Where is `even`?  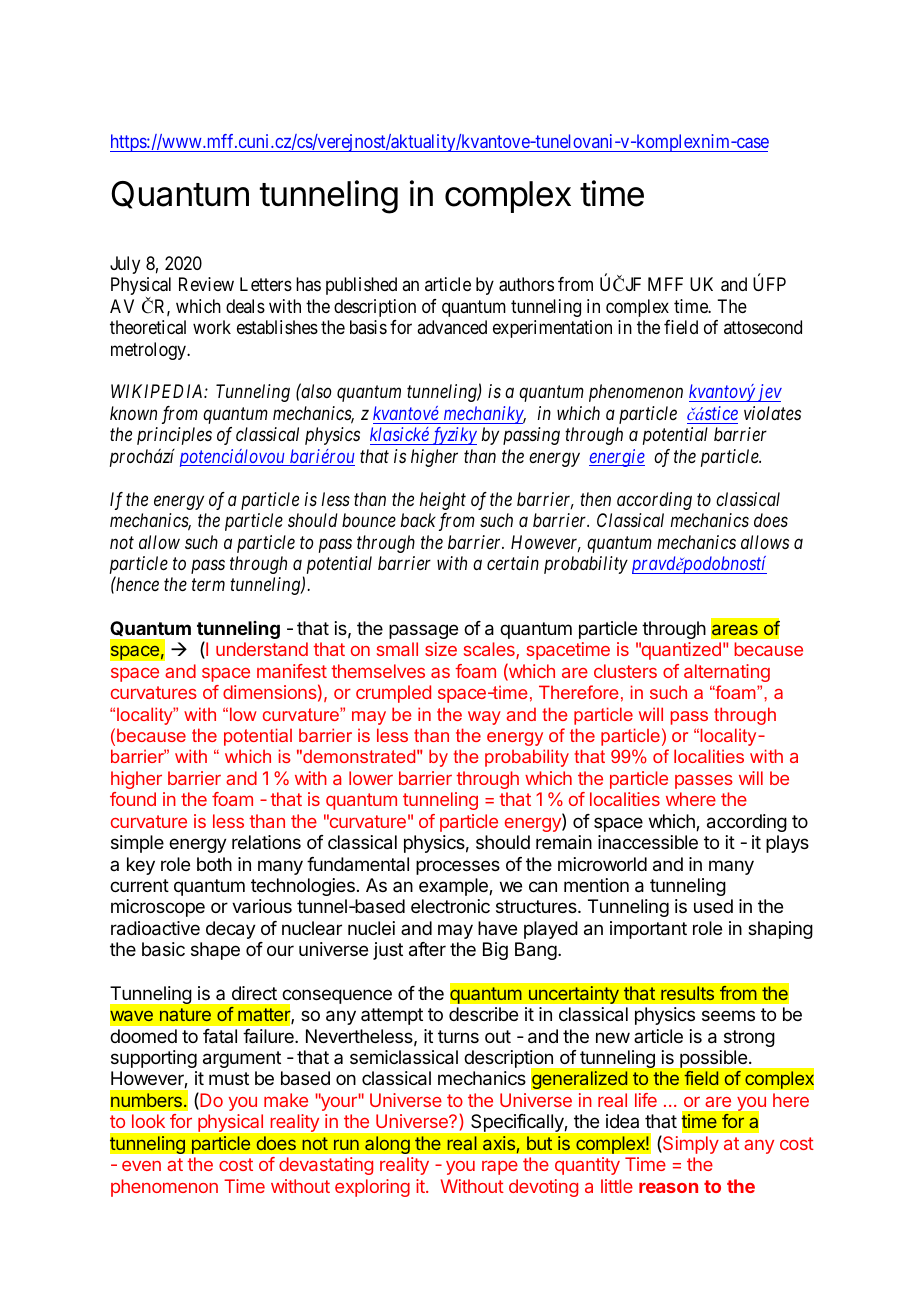
even is located at coordinates (141, 1166).
